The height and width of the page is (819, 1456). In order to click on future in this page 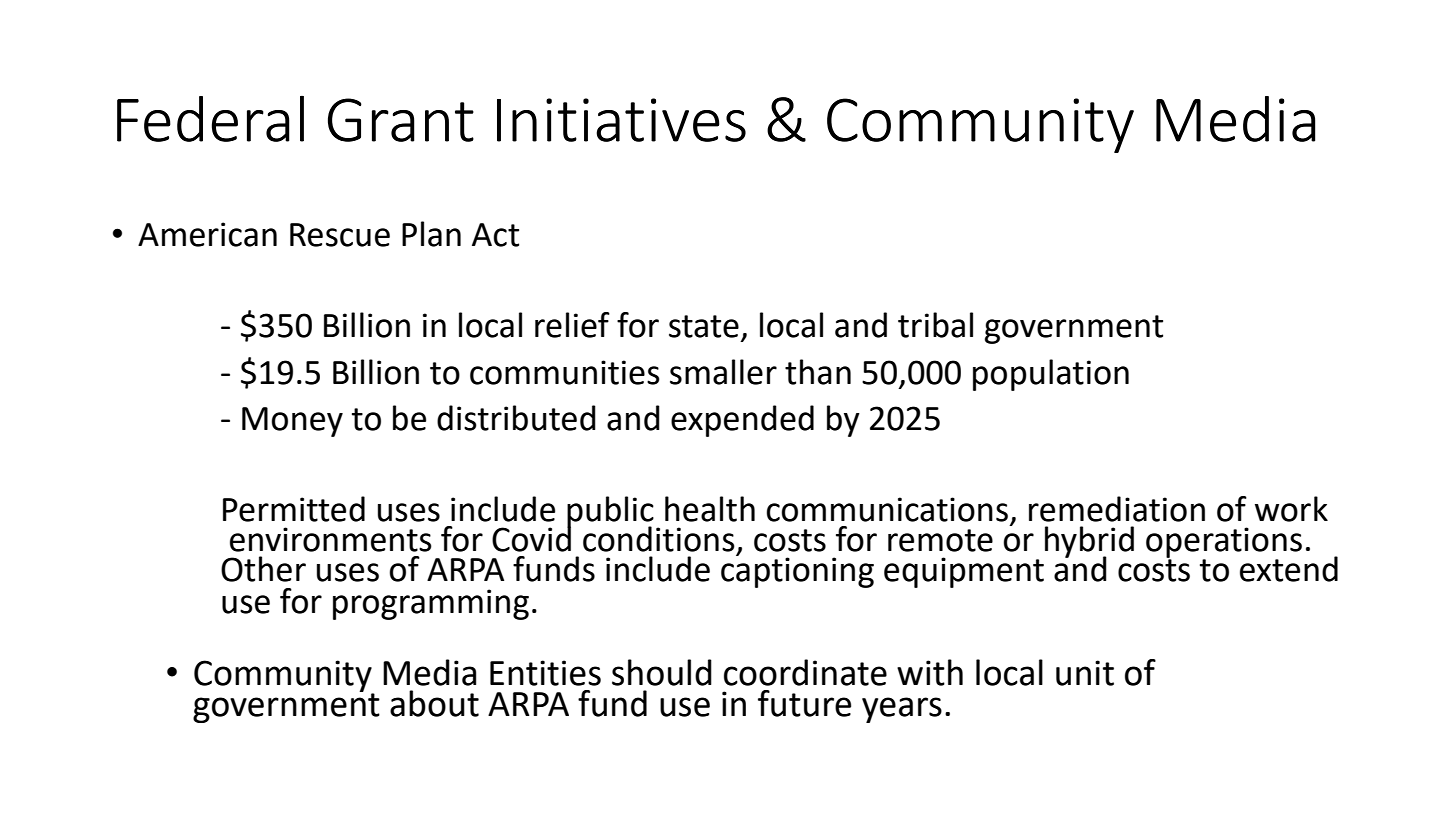, I will do `click(804, 703)`.
